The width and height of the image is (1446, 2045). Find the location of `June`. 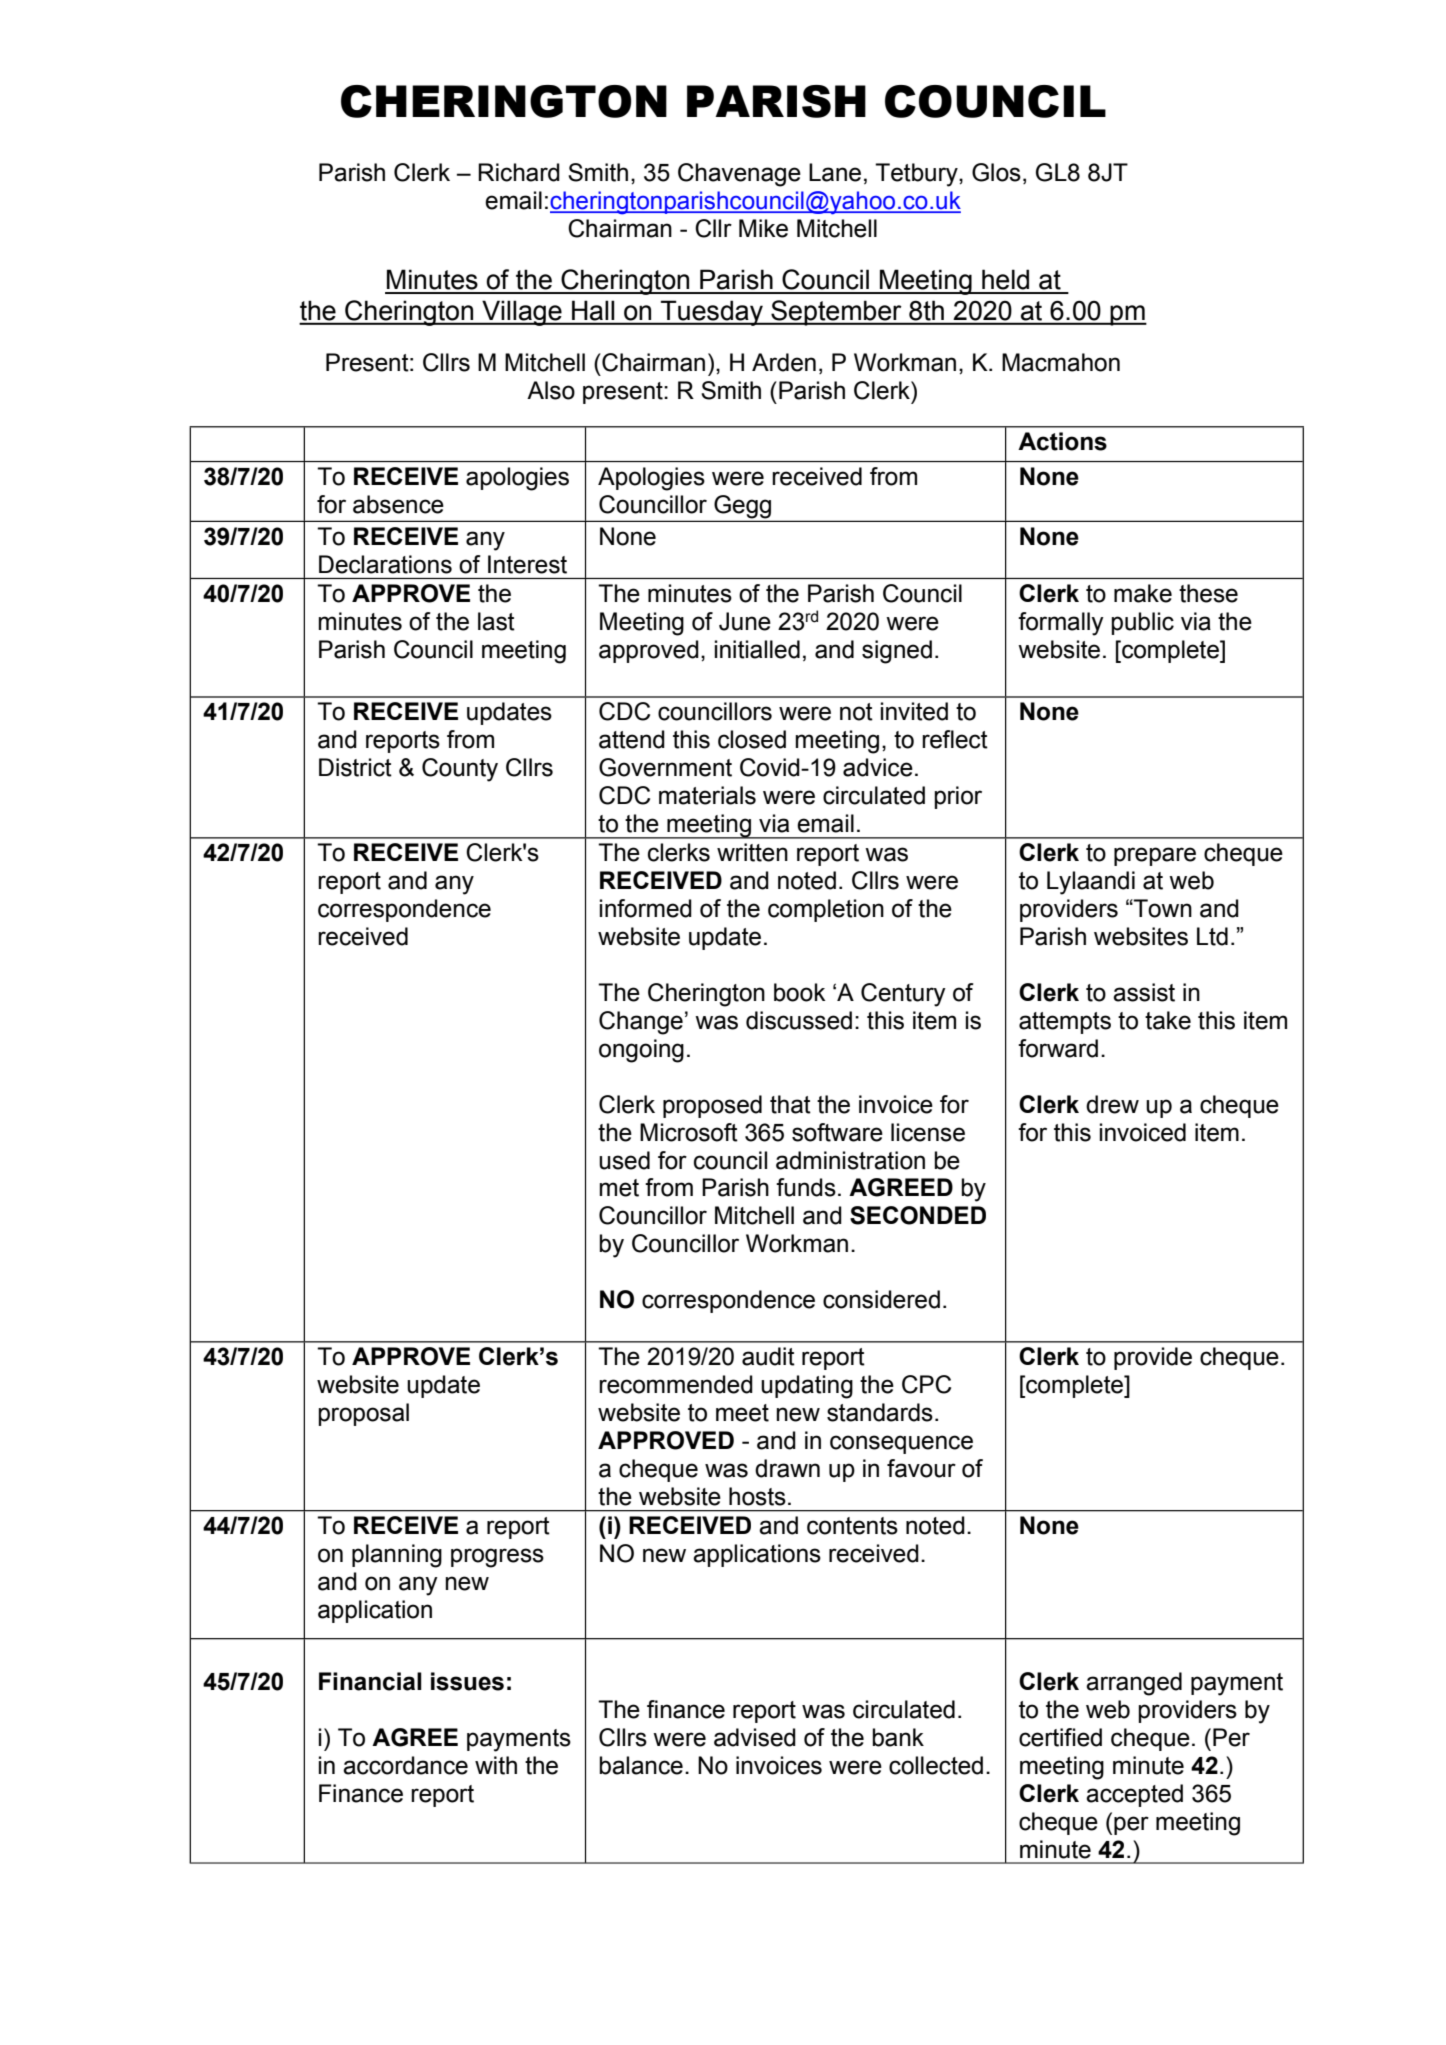

June is located at coordinates (745, 621).
